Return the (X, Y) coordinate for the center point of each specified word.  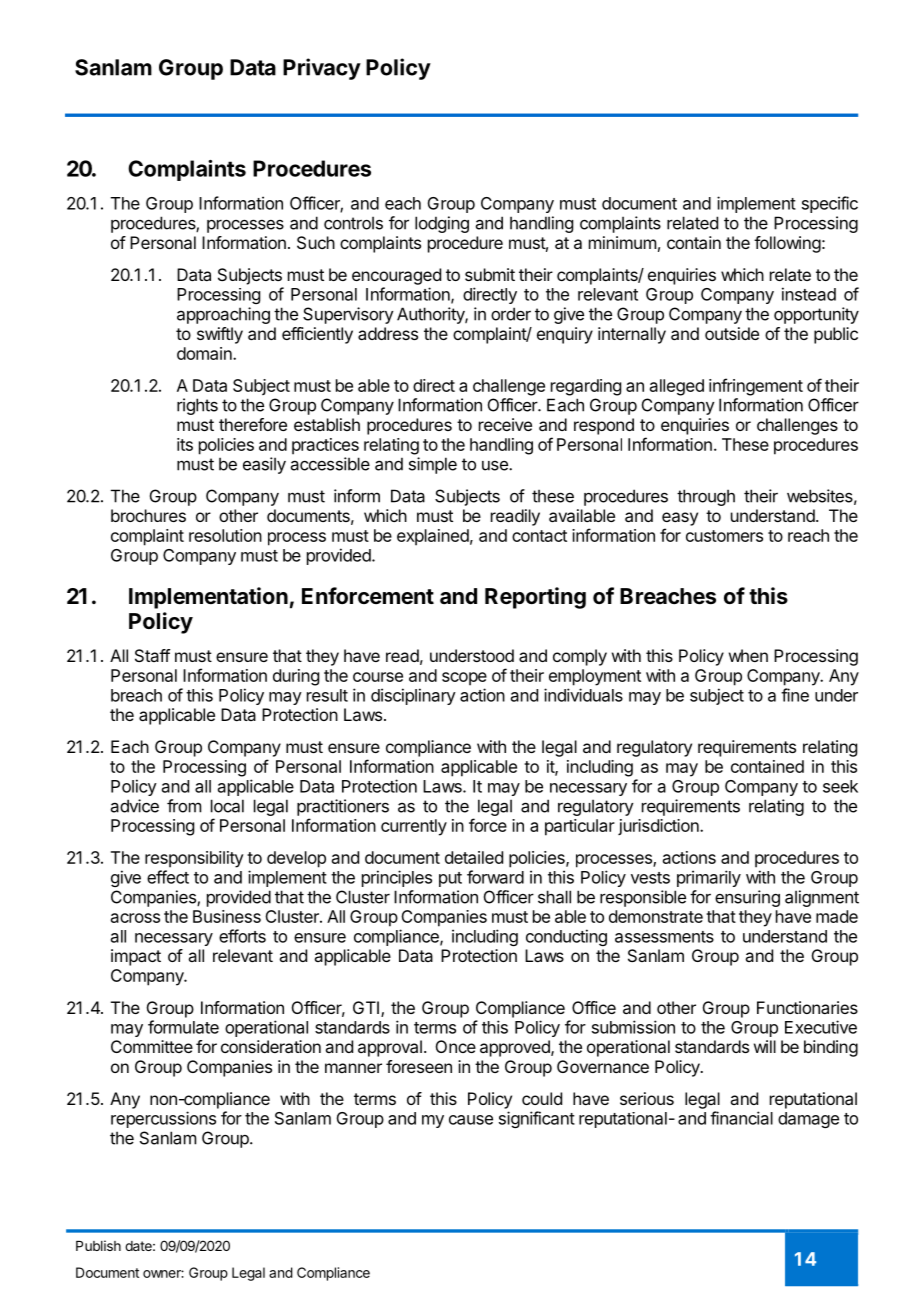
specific (830, 204)
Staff (152, 655)
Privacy (322, 69)
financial (741, 1118)
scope (464, 679)
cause (471, 1120)
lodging (442, 224)
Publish (98, 1245)
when (748, 655)
